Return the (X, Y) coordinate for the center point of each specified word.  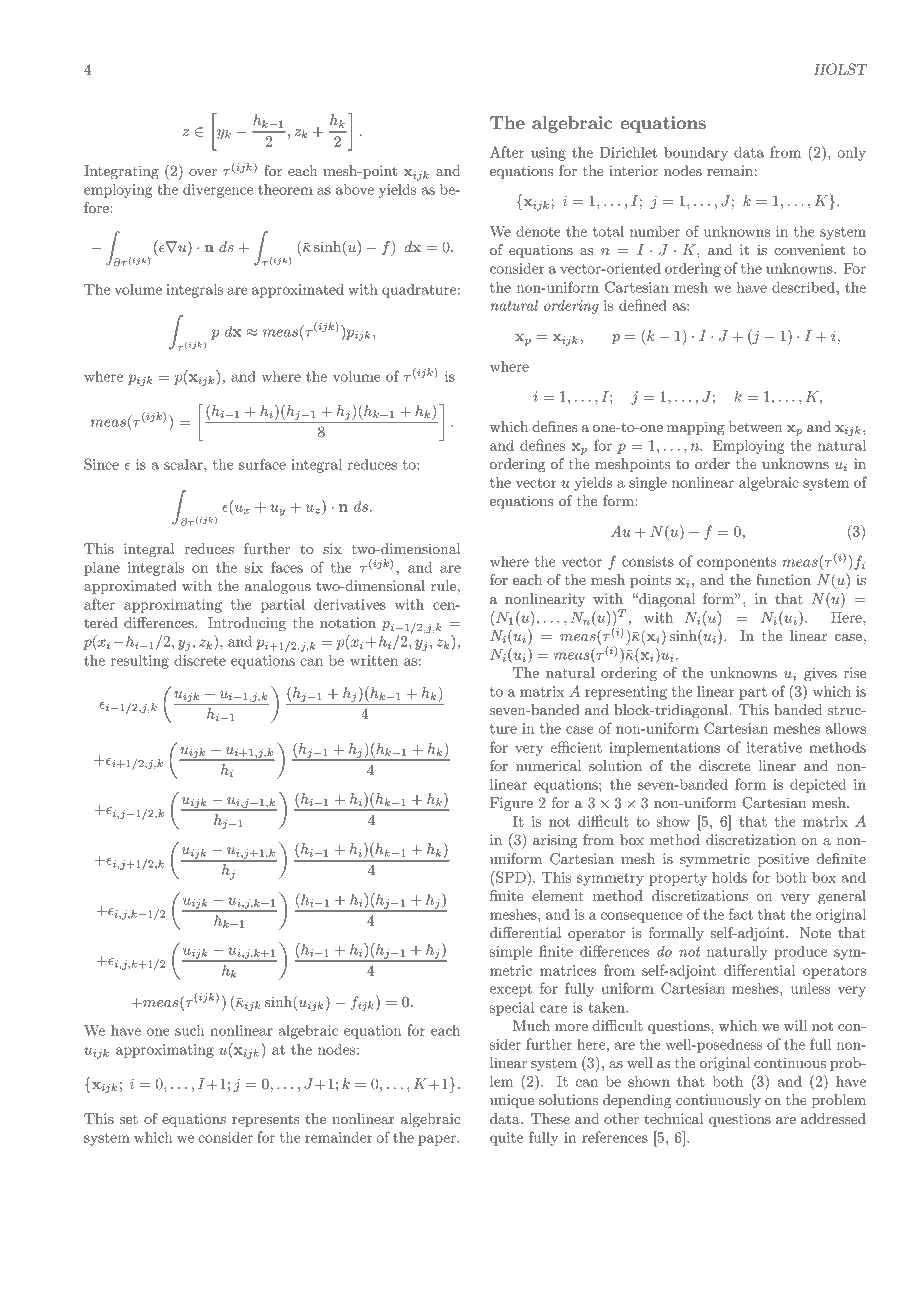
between (755, 426)
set (129, 1119)
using (548, 154)
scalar (184, 464)
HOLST (841, 69)
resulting (140, 661)
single (648, 484)
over (203, 172)
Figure (511, 804)
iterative (774, 747)
